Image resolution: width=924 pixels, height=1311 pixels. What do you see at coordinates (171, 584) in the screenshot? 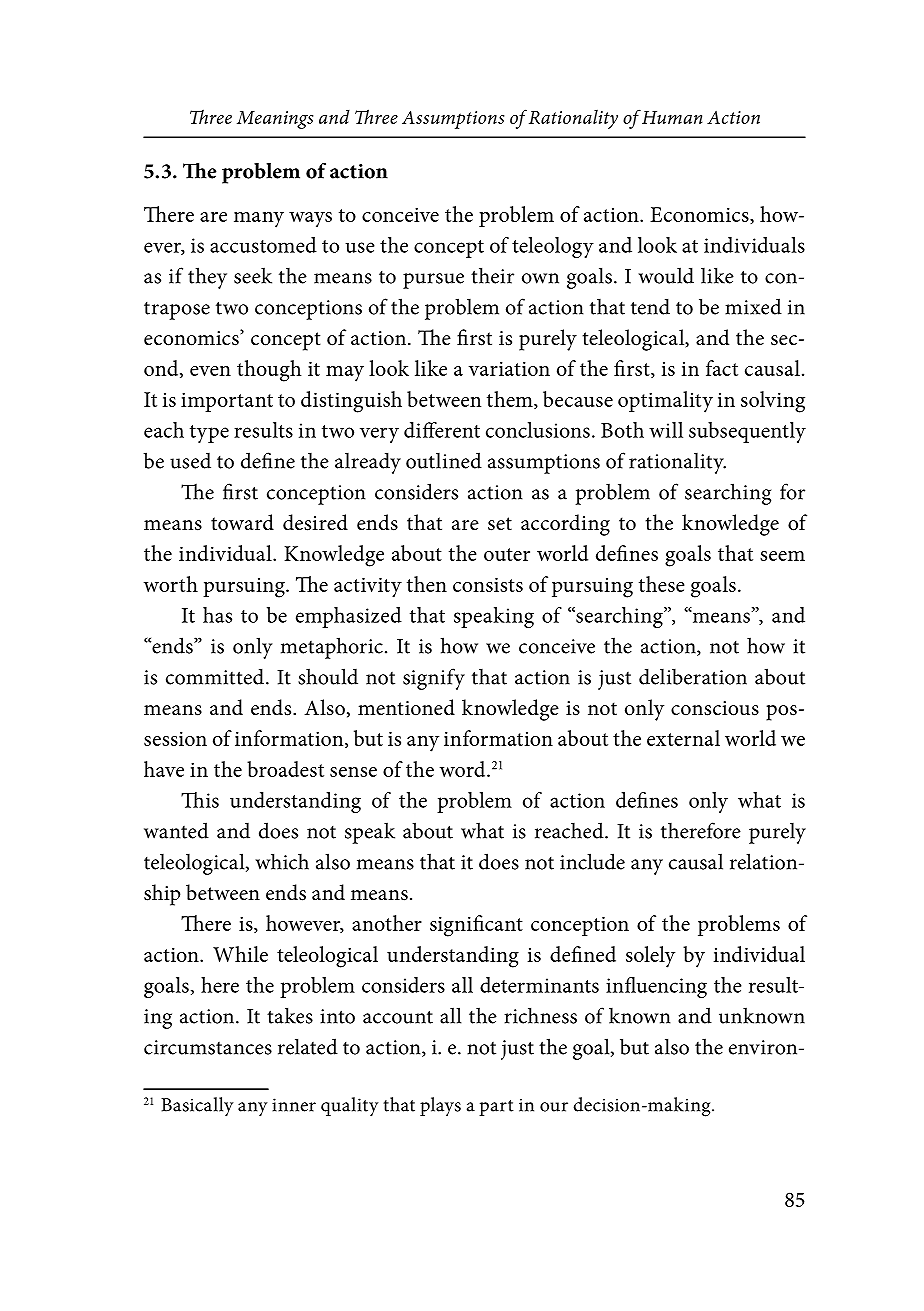
I see `worth` at bounding box center [171, 584].
